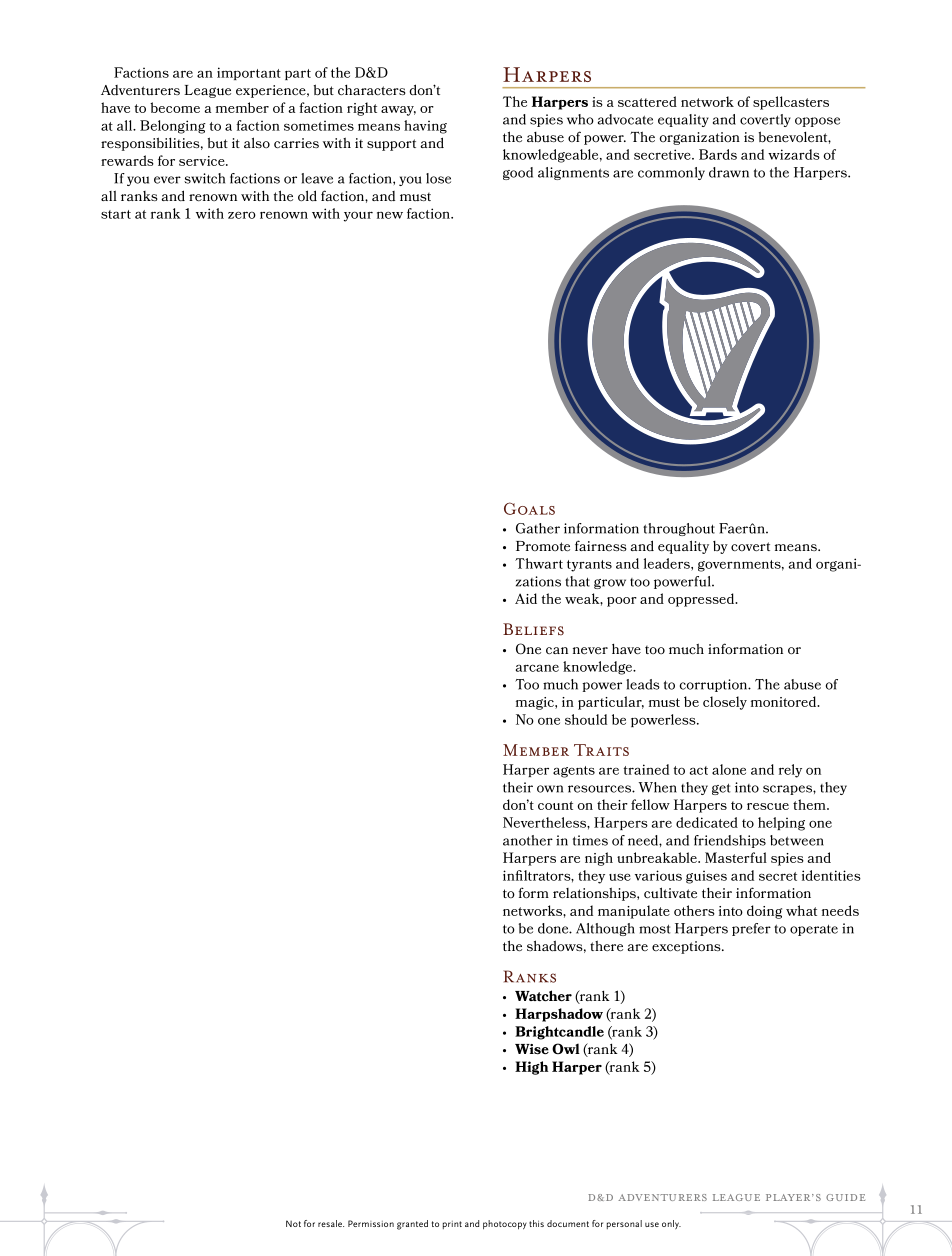 The image size is (952, 1256). I want to click on become, so click(175, 107).
